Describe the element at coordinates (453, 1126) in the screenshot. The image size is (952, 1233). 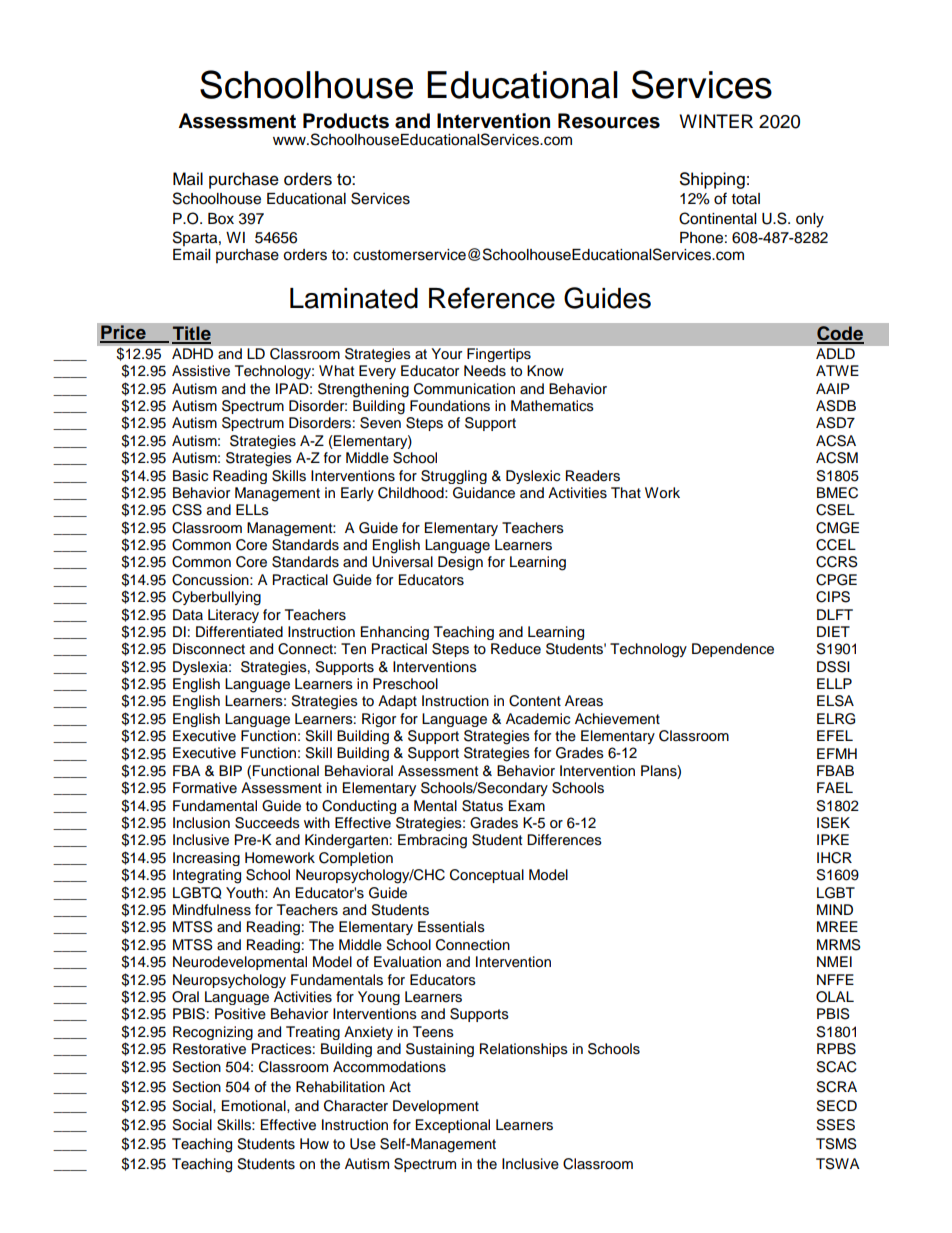
I see `Exceptional` at that location.
